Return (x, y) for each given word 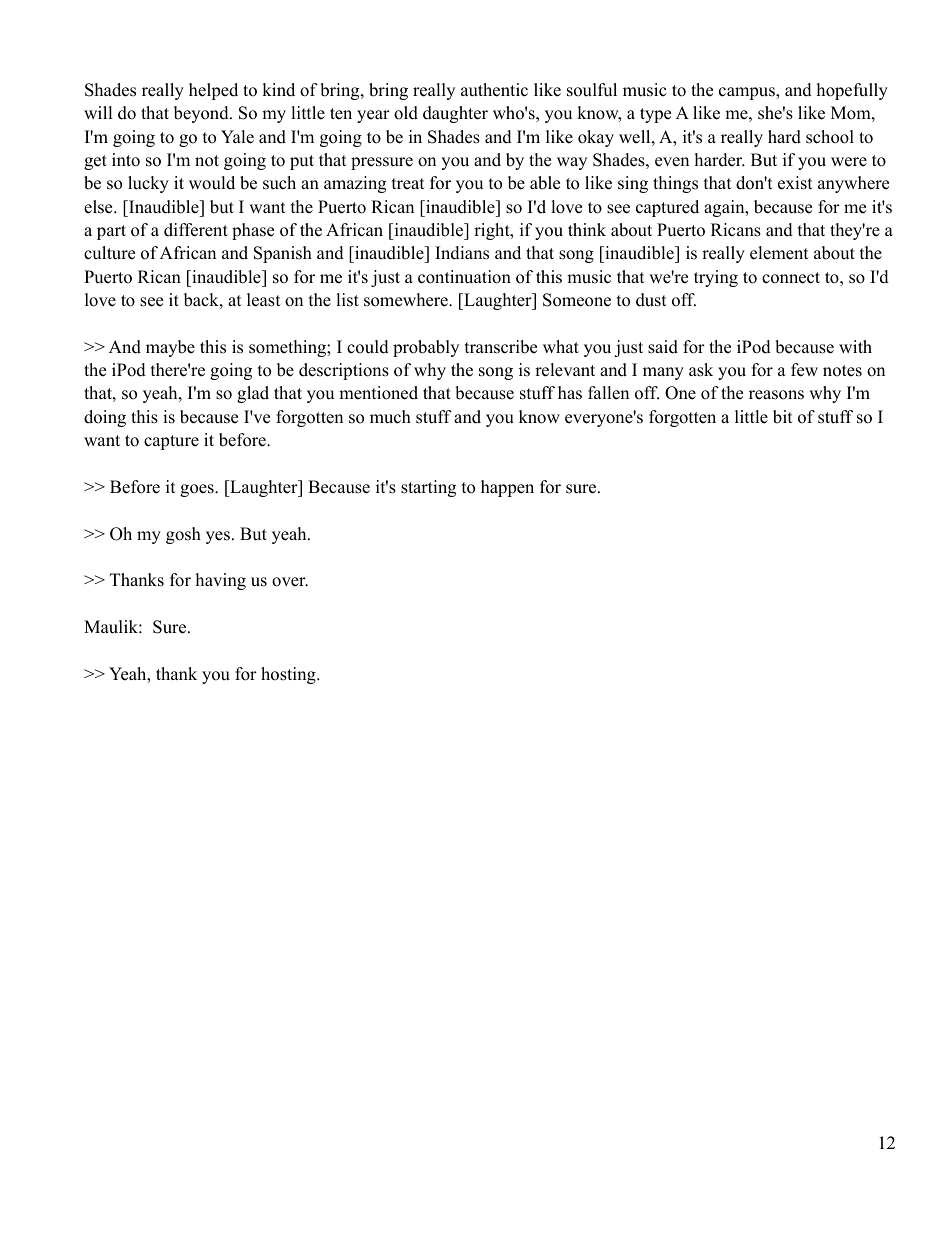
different (196, 230)
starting (428, 488)
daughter (455, 114)
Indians (462, 253)
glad (253, 394)
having (221, 581)
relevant (565, 370)
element (779, 253)
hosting (289, 675)
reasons (776, 395)
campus (748, 93)
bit (783, 417)
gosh (183, 535)
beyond (202, 114)
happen (507, 488)
